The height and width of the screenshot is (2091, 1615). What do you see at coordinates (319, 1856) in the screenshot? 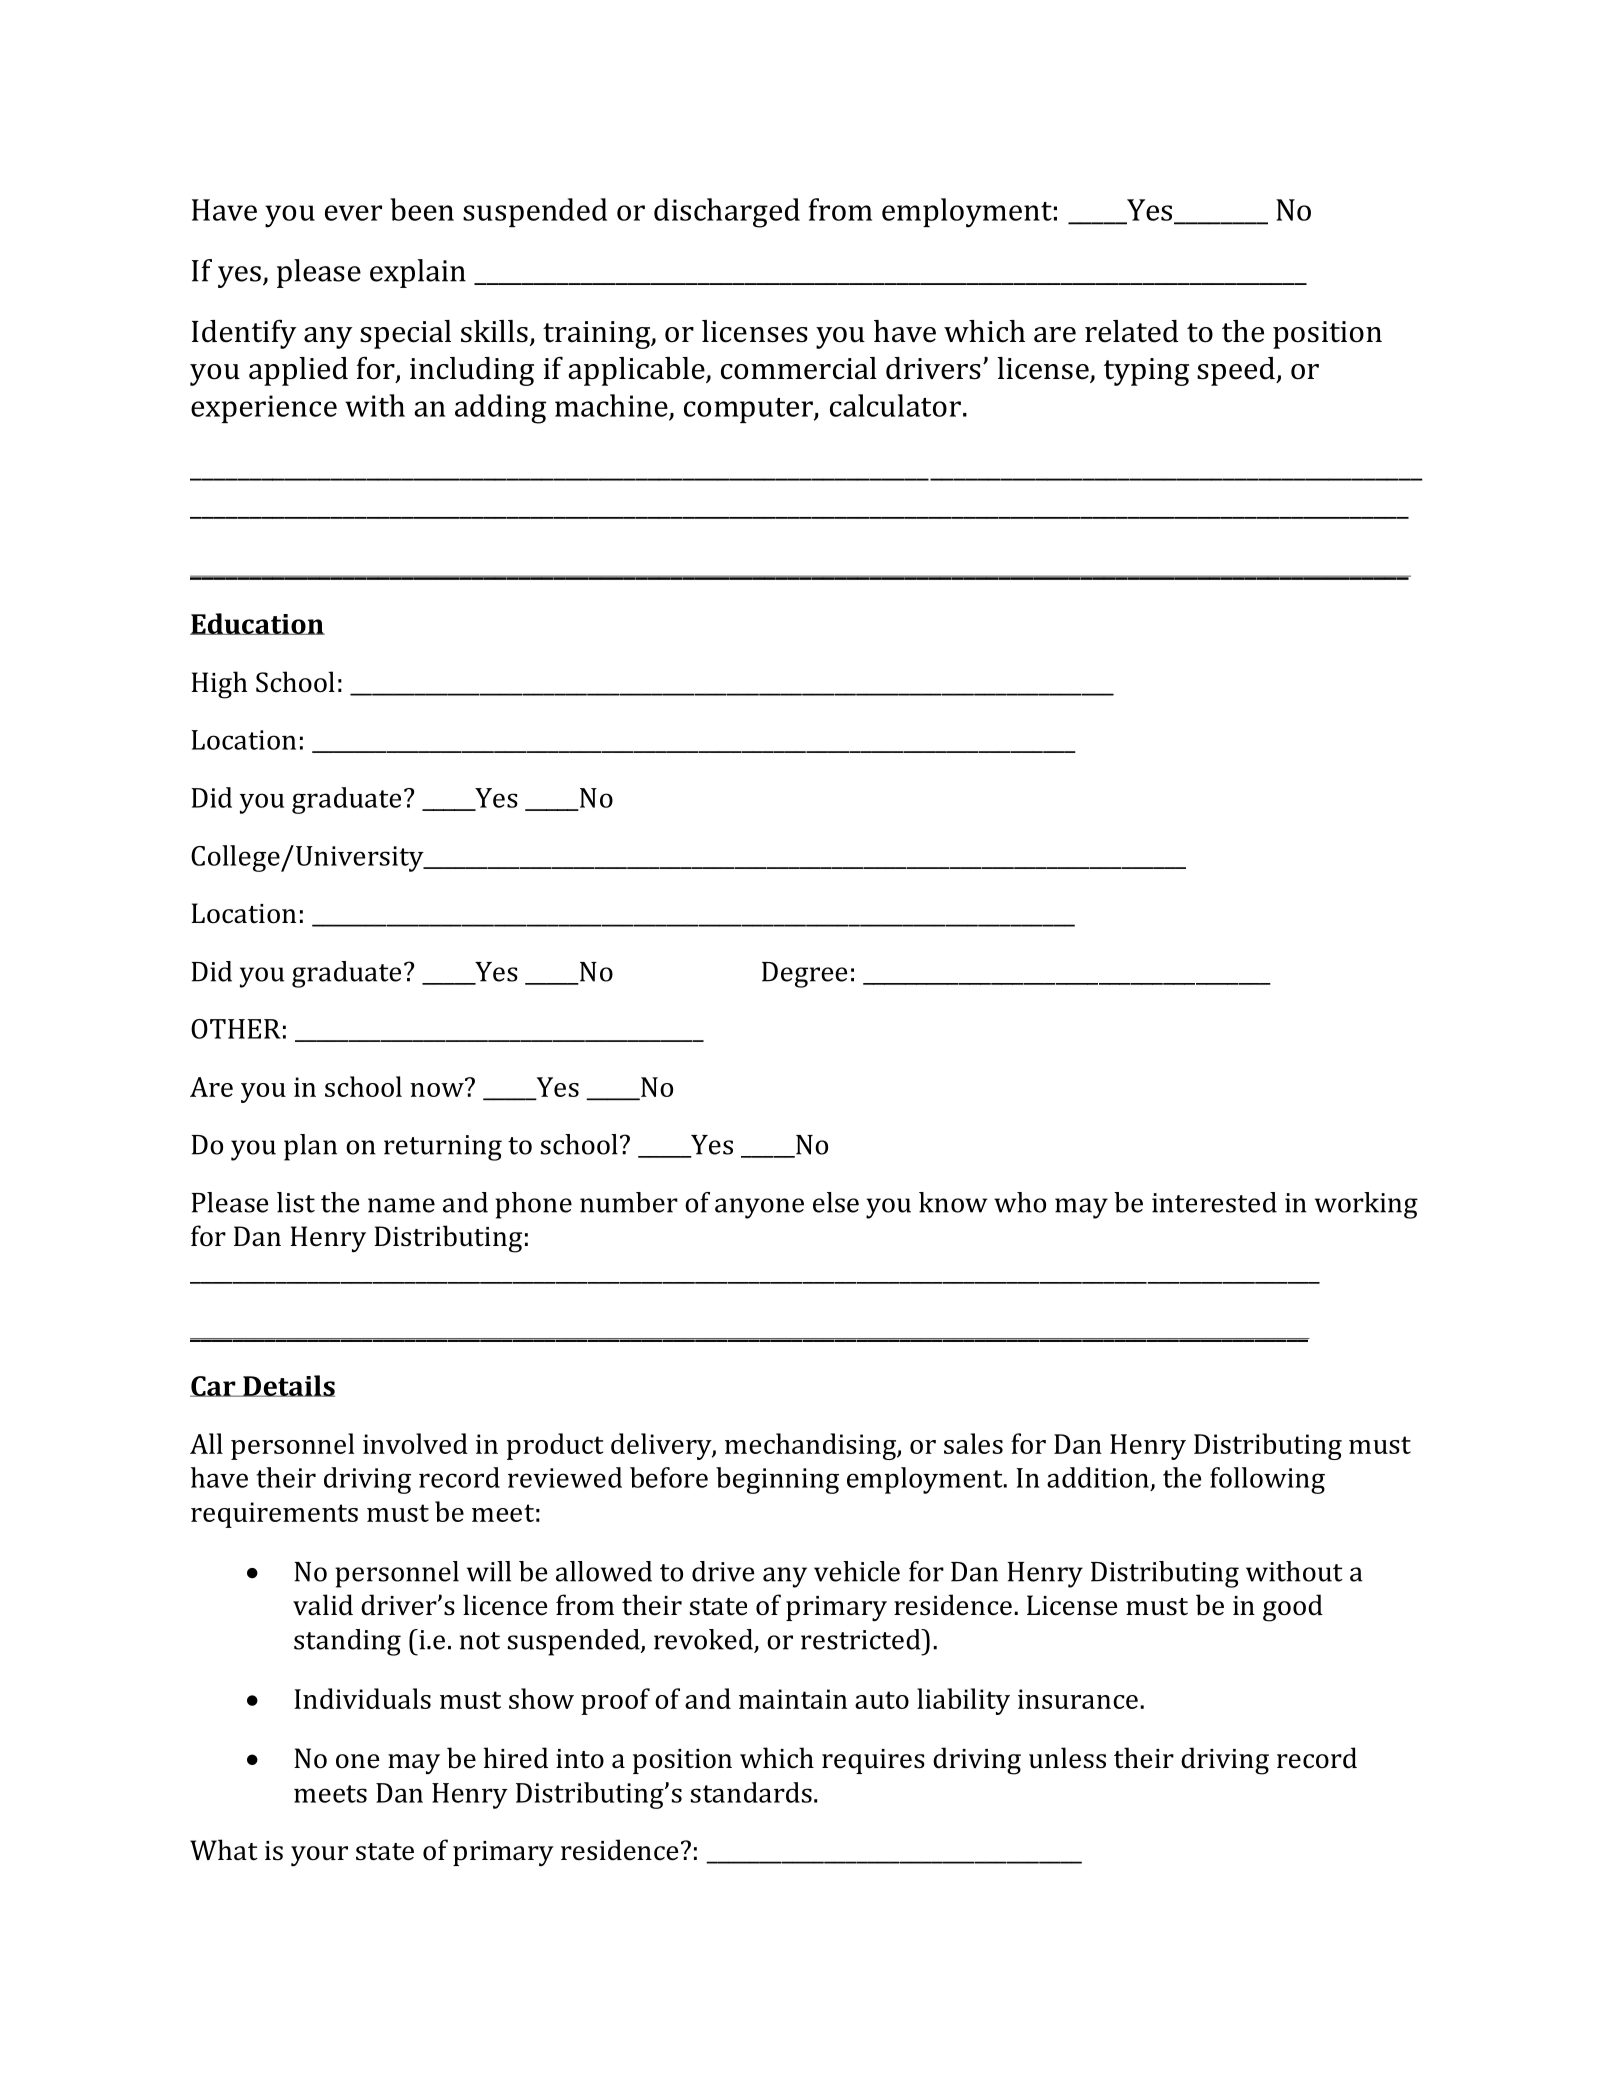
I see `your` at bounding box center [319, 1856].
